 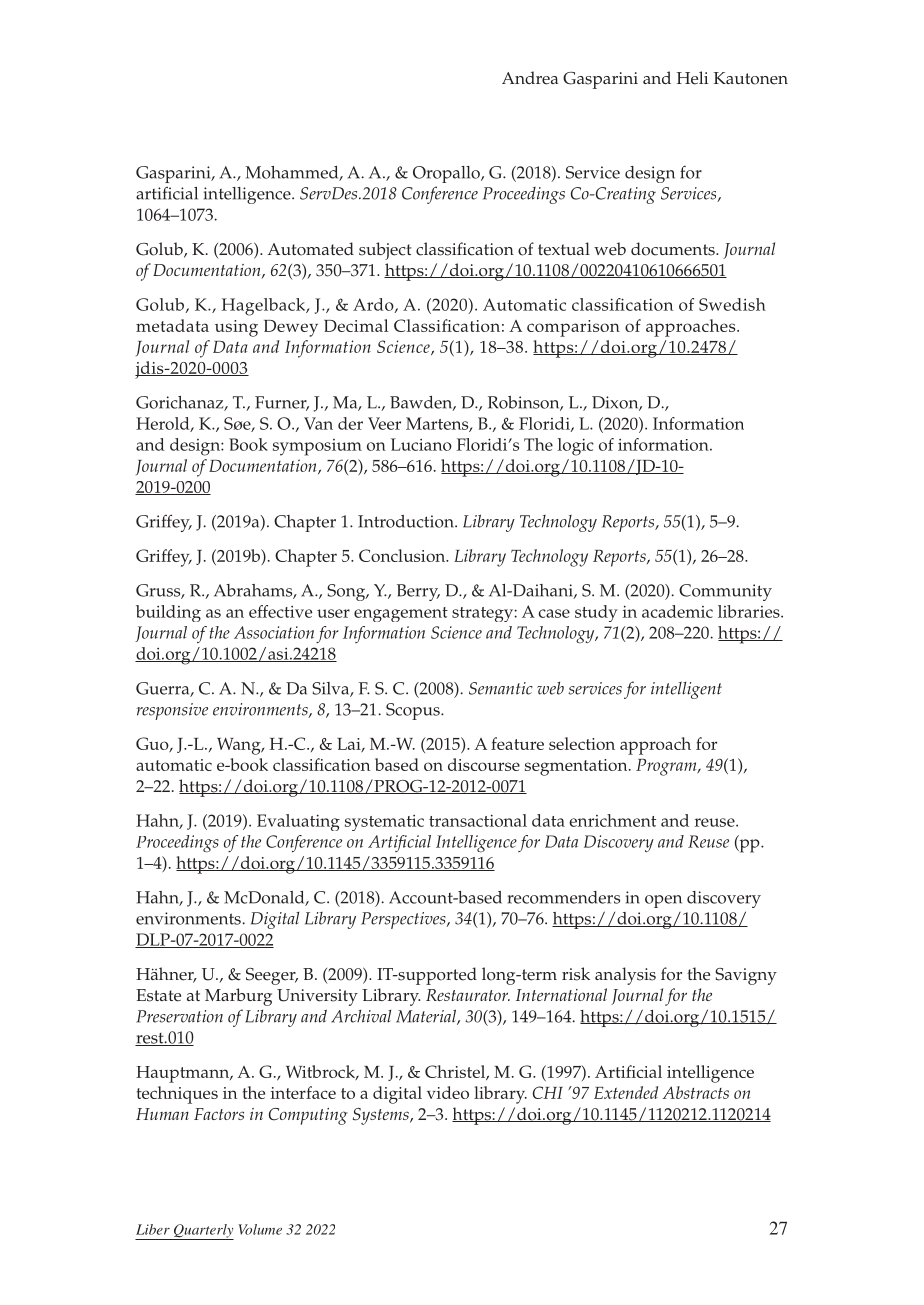 I want to click on Quarterly, so click(x=202, y=1232).
